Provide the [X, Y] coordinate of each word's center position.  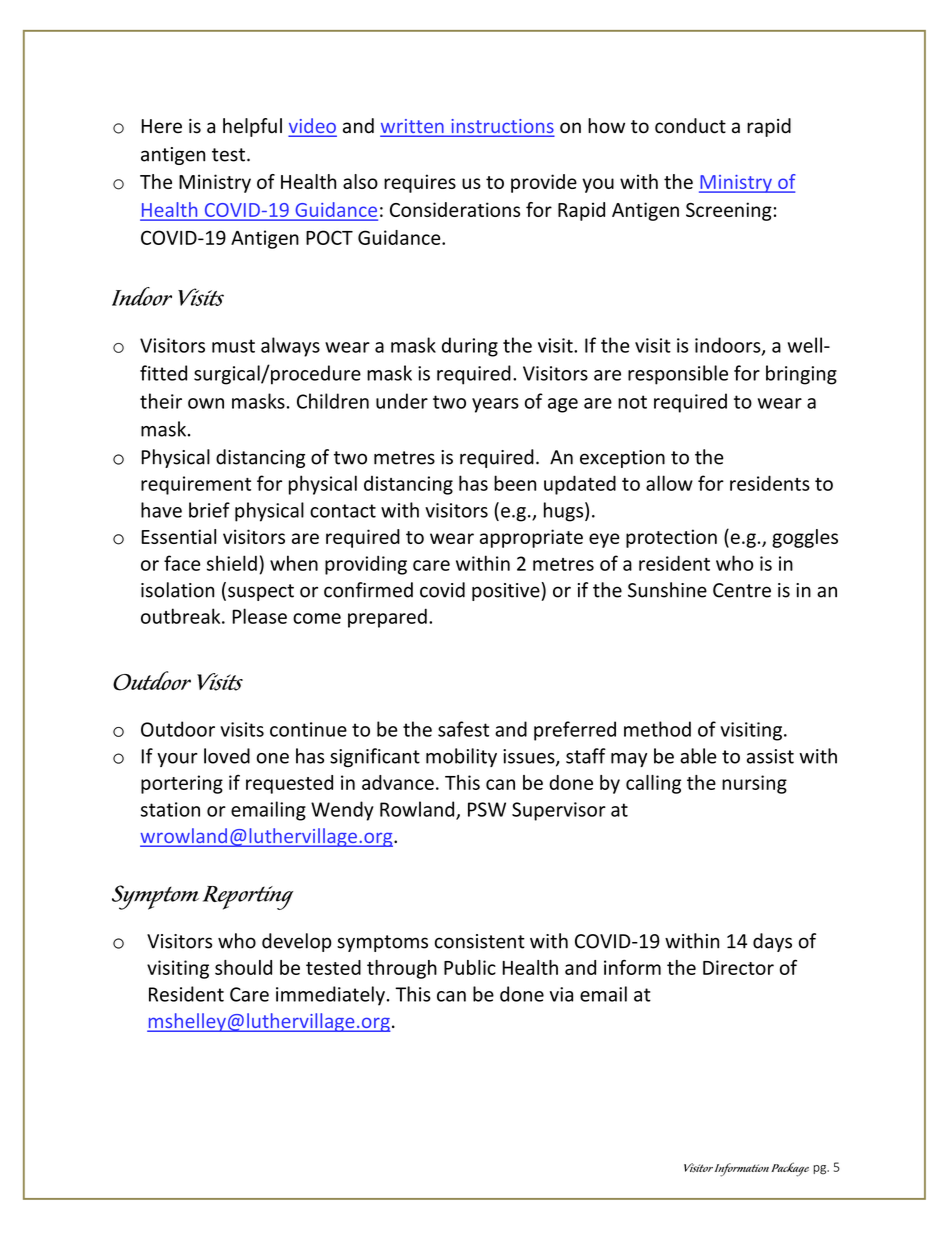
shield [232, 563]
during [470, 347]
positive [507, 591]
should [243, 967]
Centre [742, 590]
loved [227, 756]
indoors [729, 346]
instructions [501, 127]
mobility [461, 757]
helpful [252, 127]
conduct [690, 126]
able [698, 756]
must [233, 346]
